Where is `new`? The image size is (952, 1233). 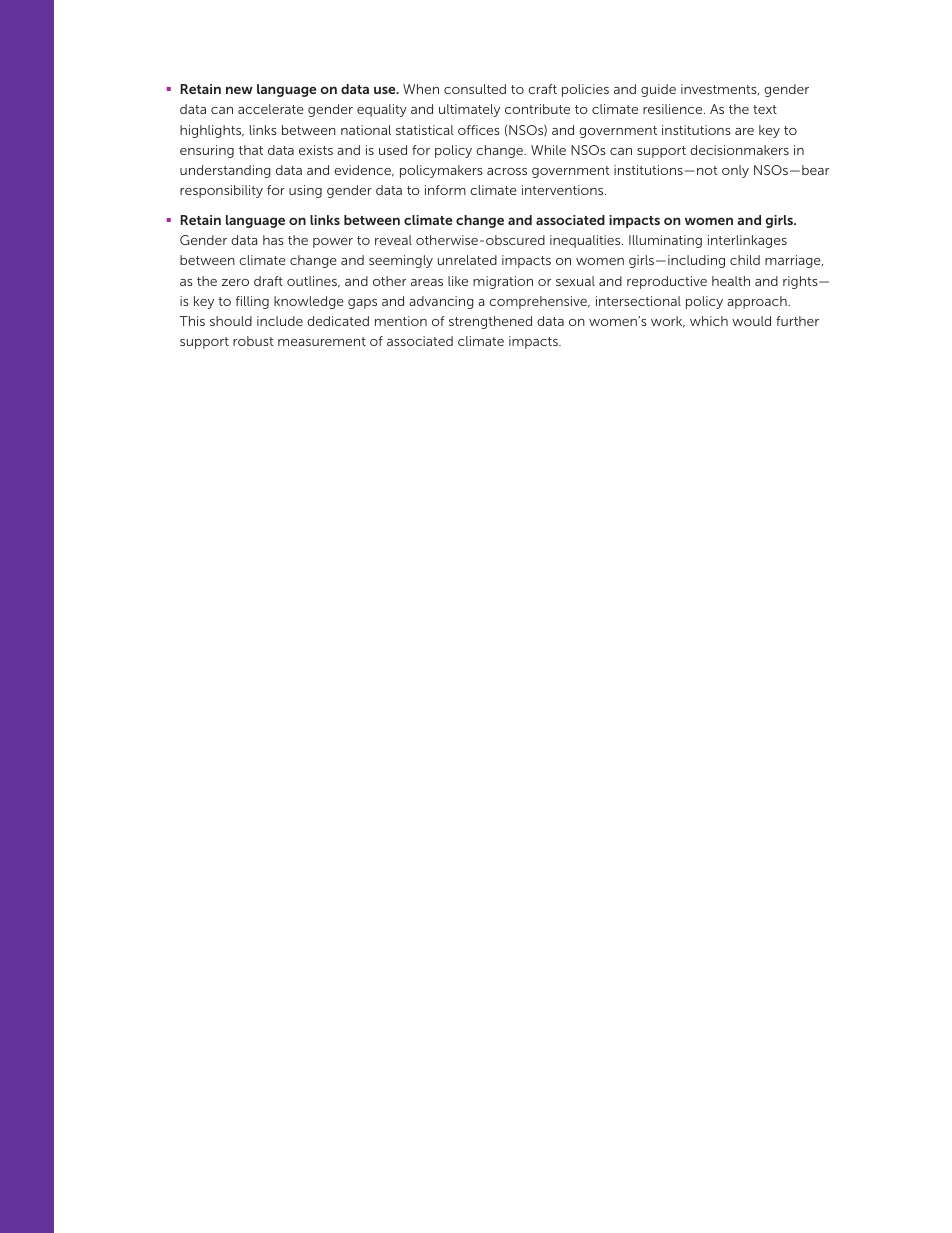 new is located at coordinates (239, 90).
